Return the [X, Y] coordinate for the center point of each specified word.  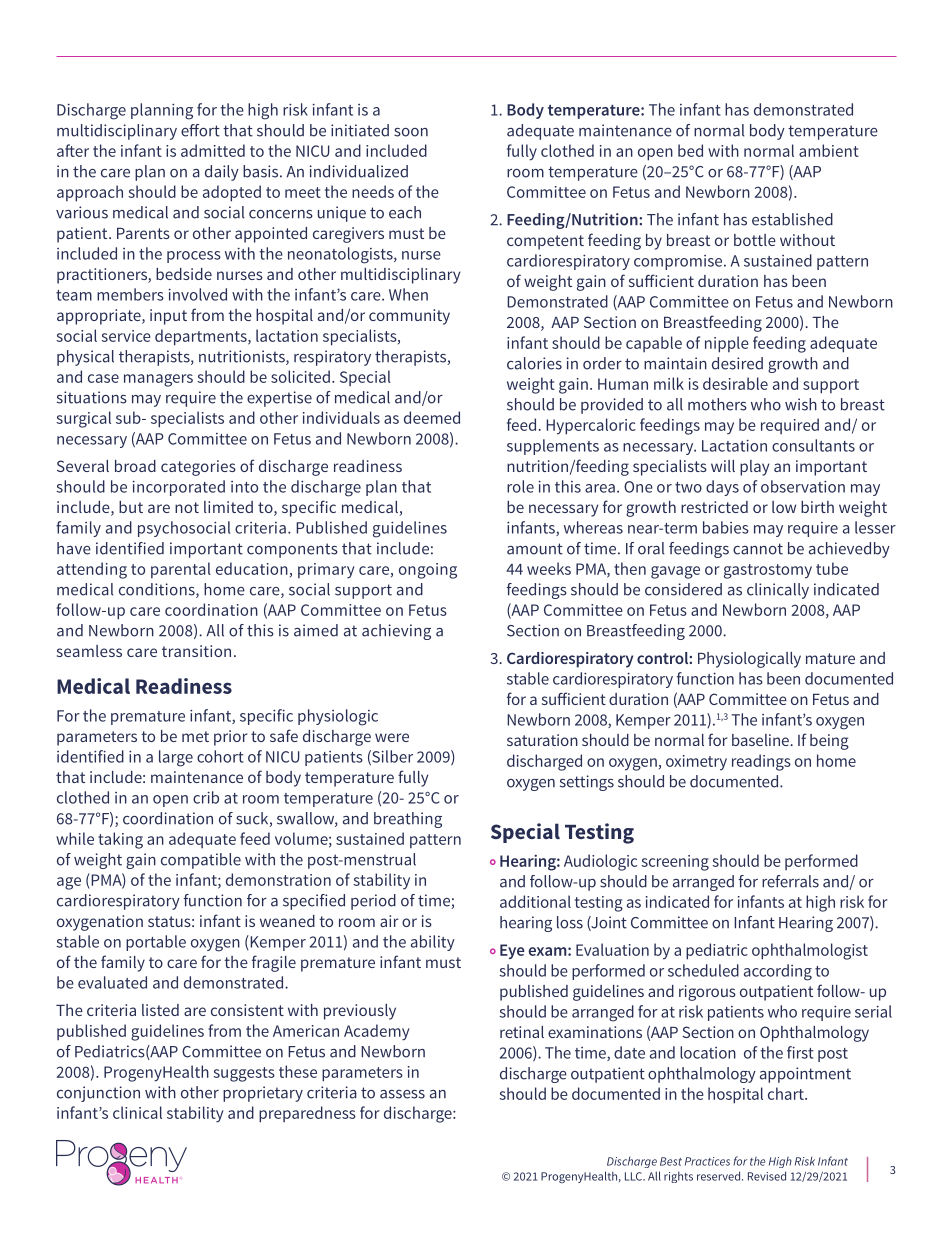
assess [402, 1094]
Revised [767, 1176]
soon [411, 132]
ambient [829, 150]
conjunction [98, 1094]
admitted [213, 150]
